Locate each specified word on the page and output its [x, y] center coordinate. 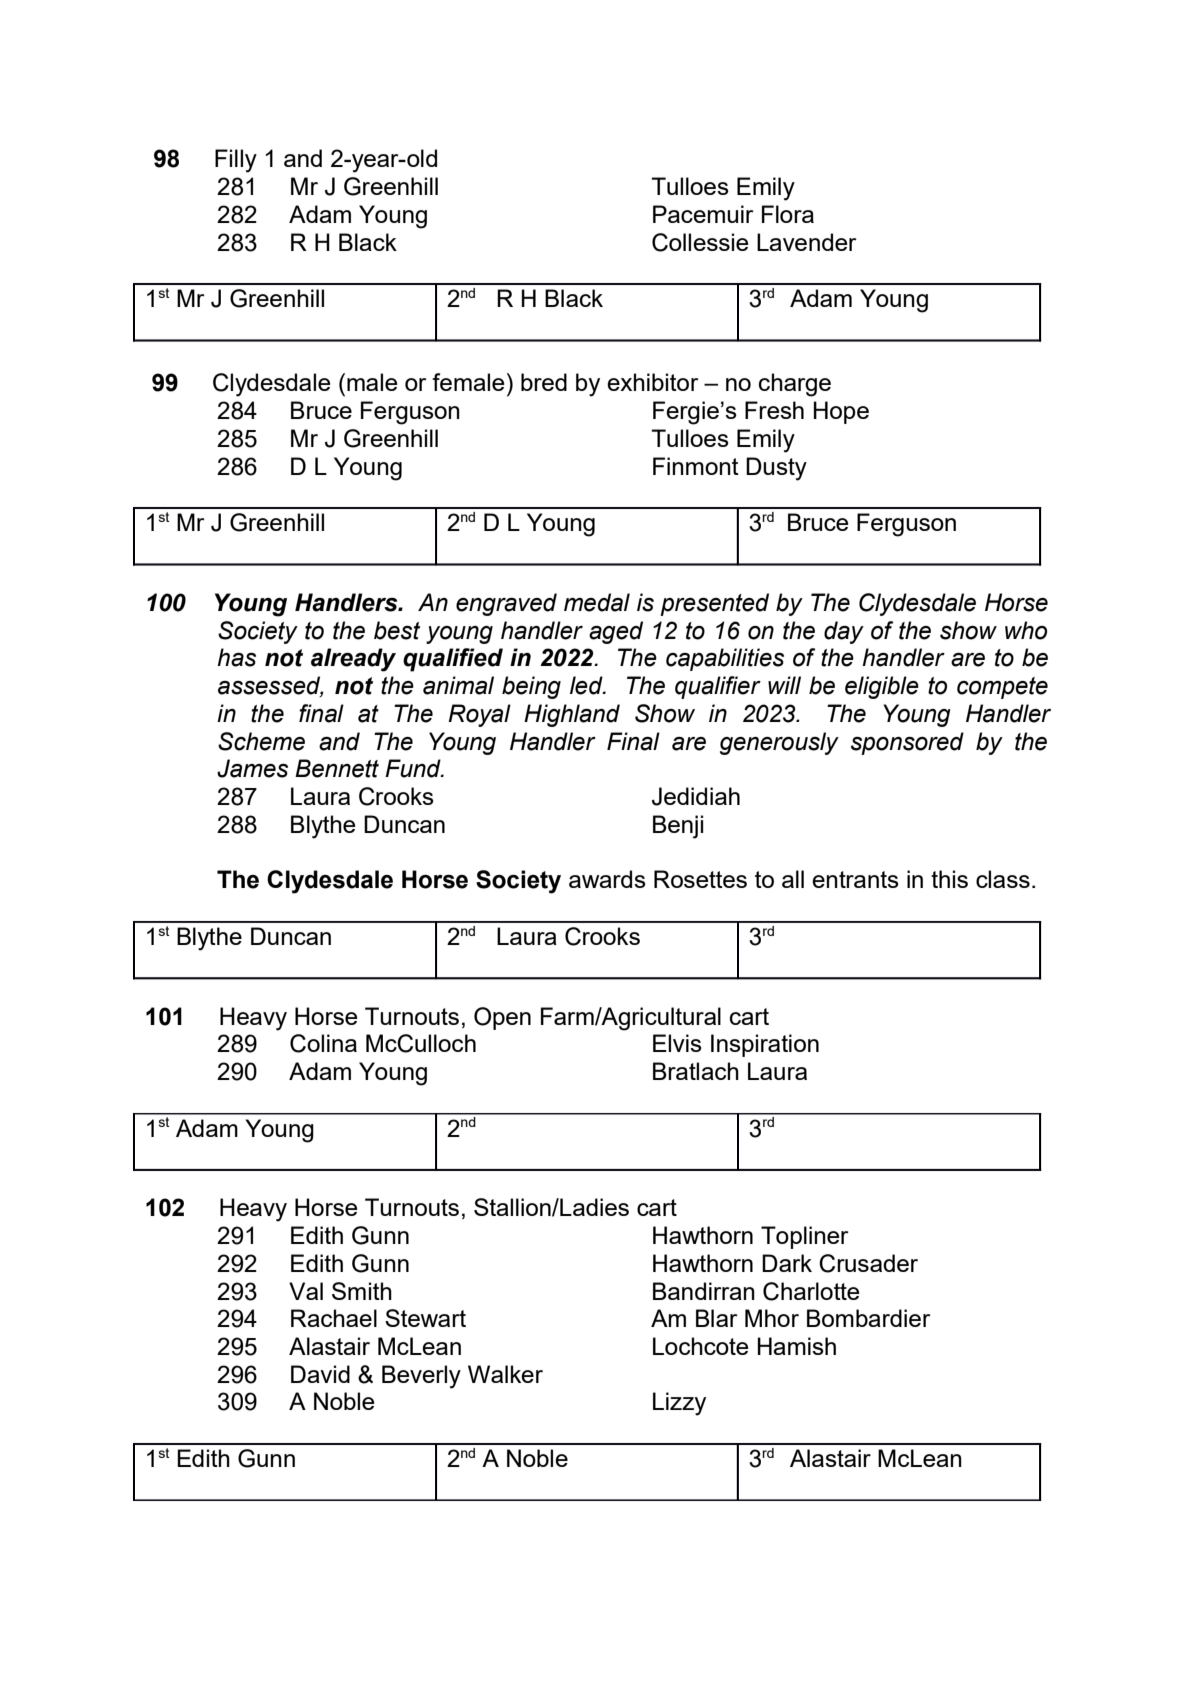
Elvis [677, 1043]
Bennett [337, 768]
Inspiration [765, 1045]
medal [597, 602]
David [320, 1374]
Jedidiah [696, 796]
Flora [788, 214]
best [397, 630]
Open [502, 1018]
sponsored [907, 743]
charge [795, 385]
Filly [236, 161]
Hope [841, 412]
